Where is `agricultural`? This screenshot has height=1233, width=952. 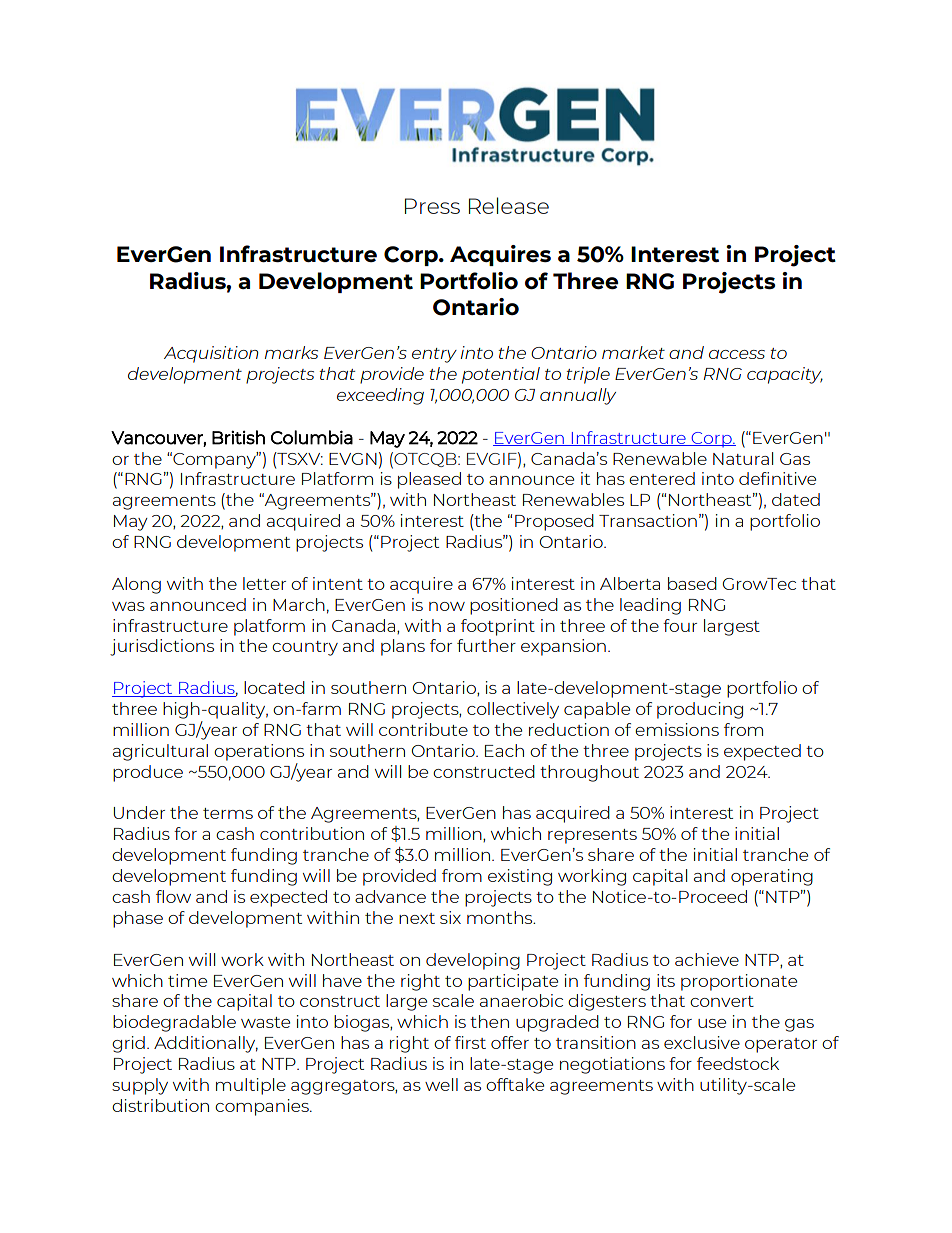
agricultural is located at coordinates (160, 752).
